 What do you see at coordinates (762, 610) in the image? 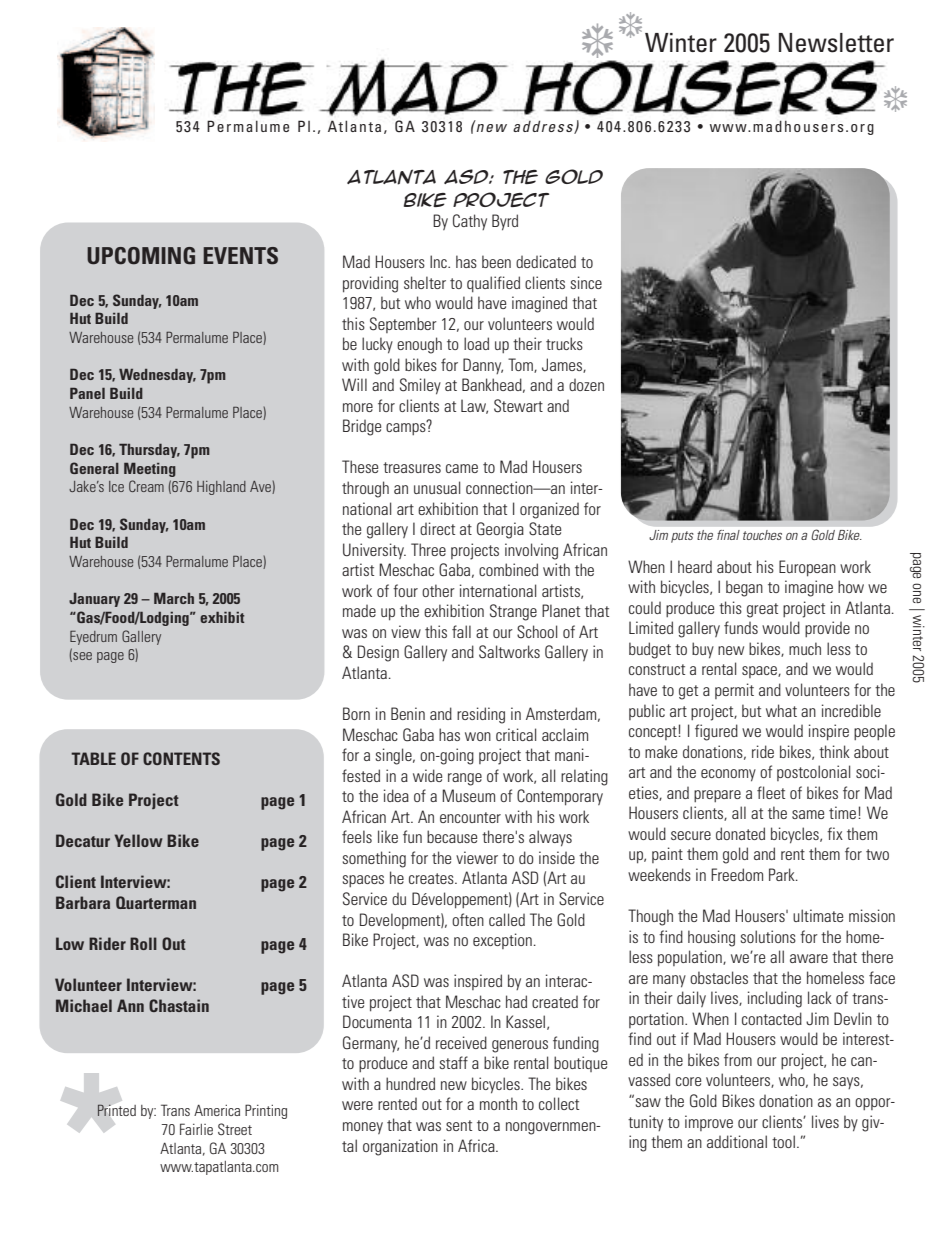
I see `great` at bounding box center [762, 610].
